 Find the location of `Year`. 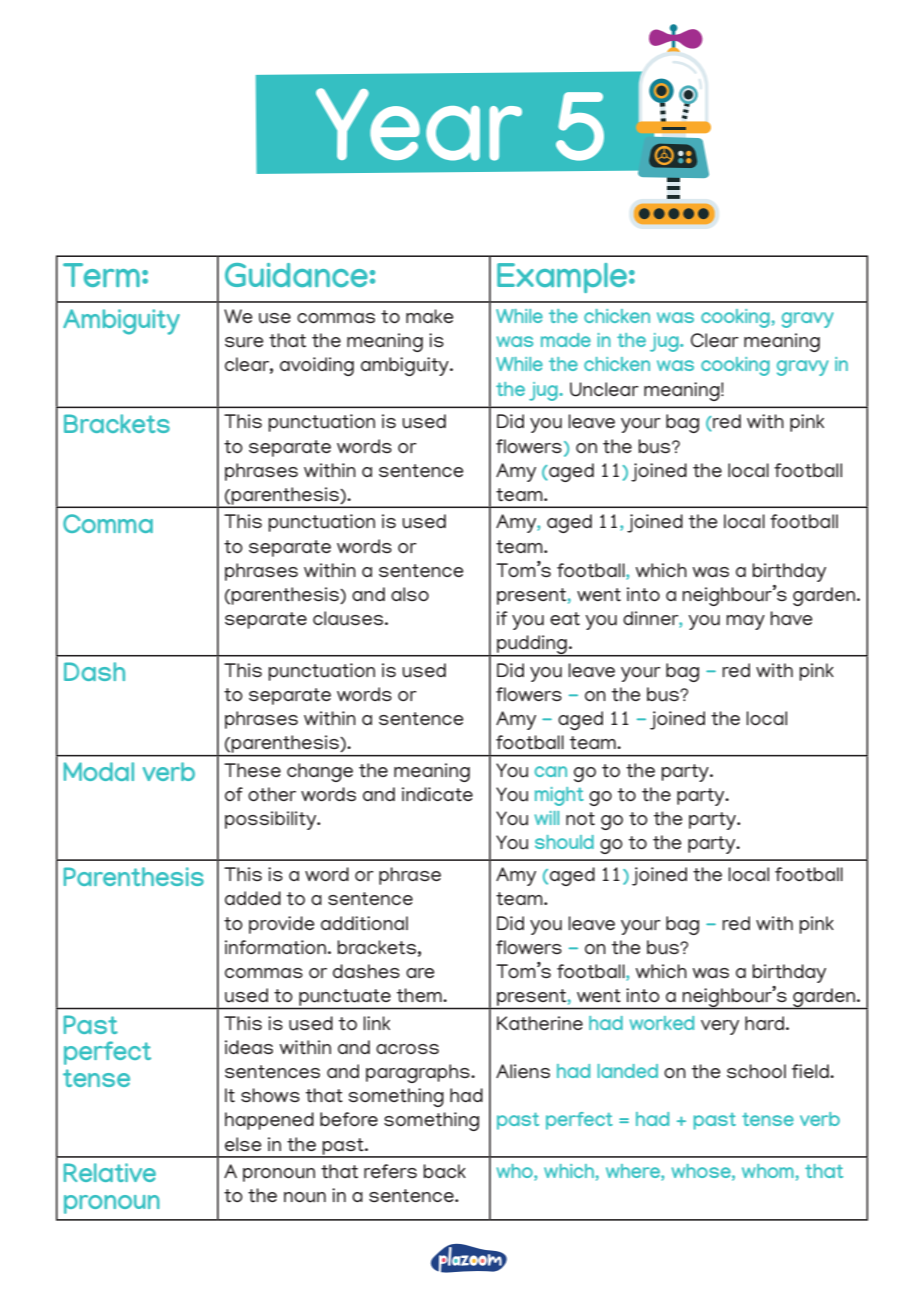

Year is located at coordinates (419, 124).
